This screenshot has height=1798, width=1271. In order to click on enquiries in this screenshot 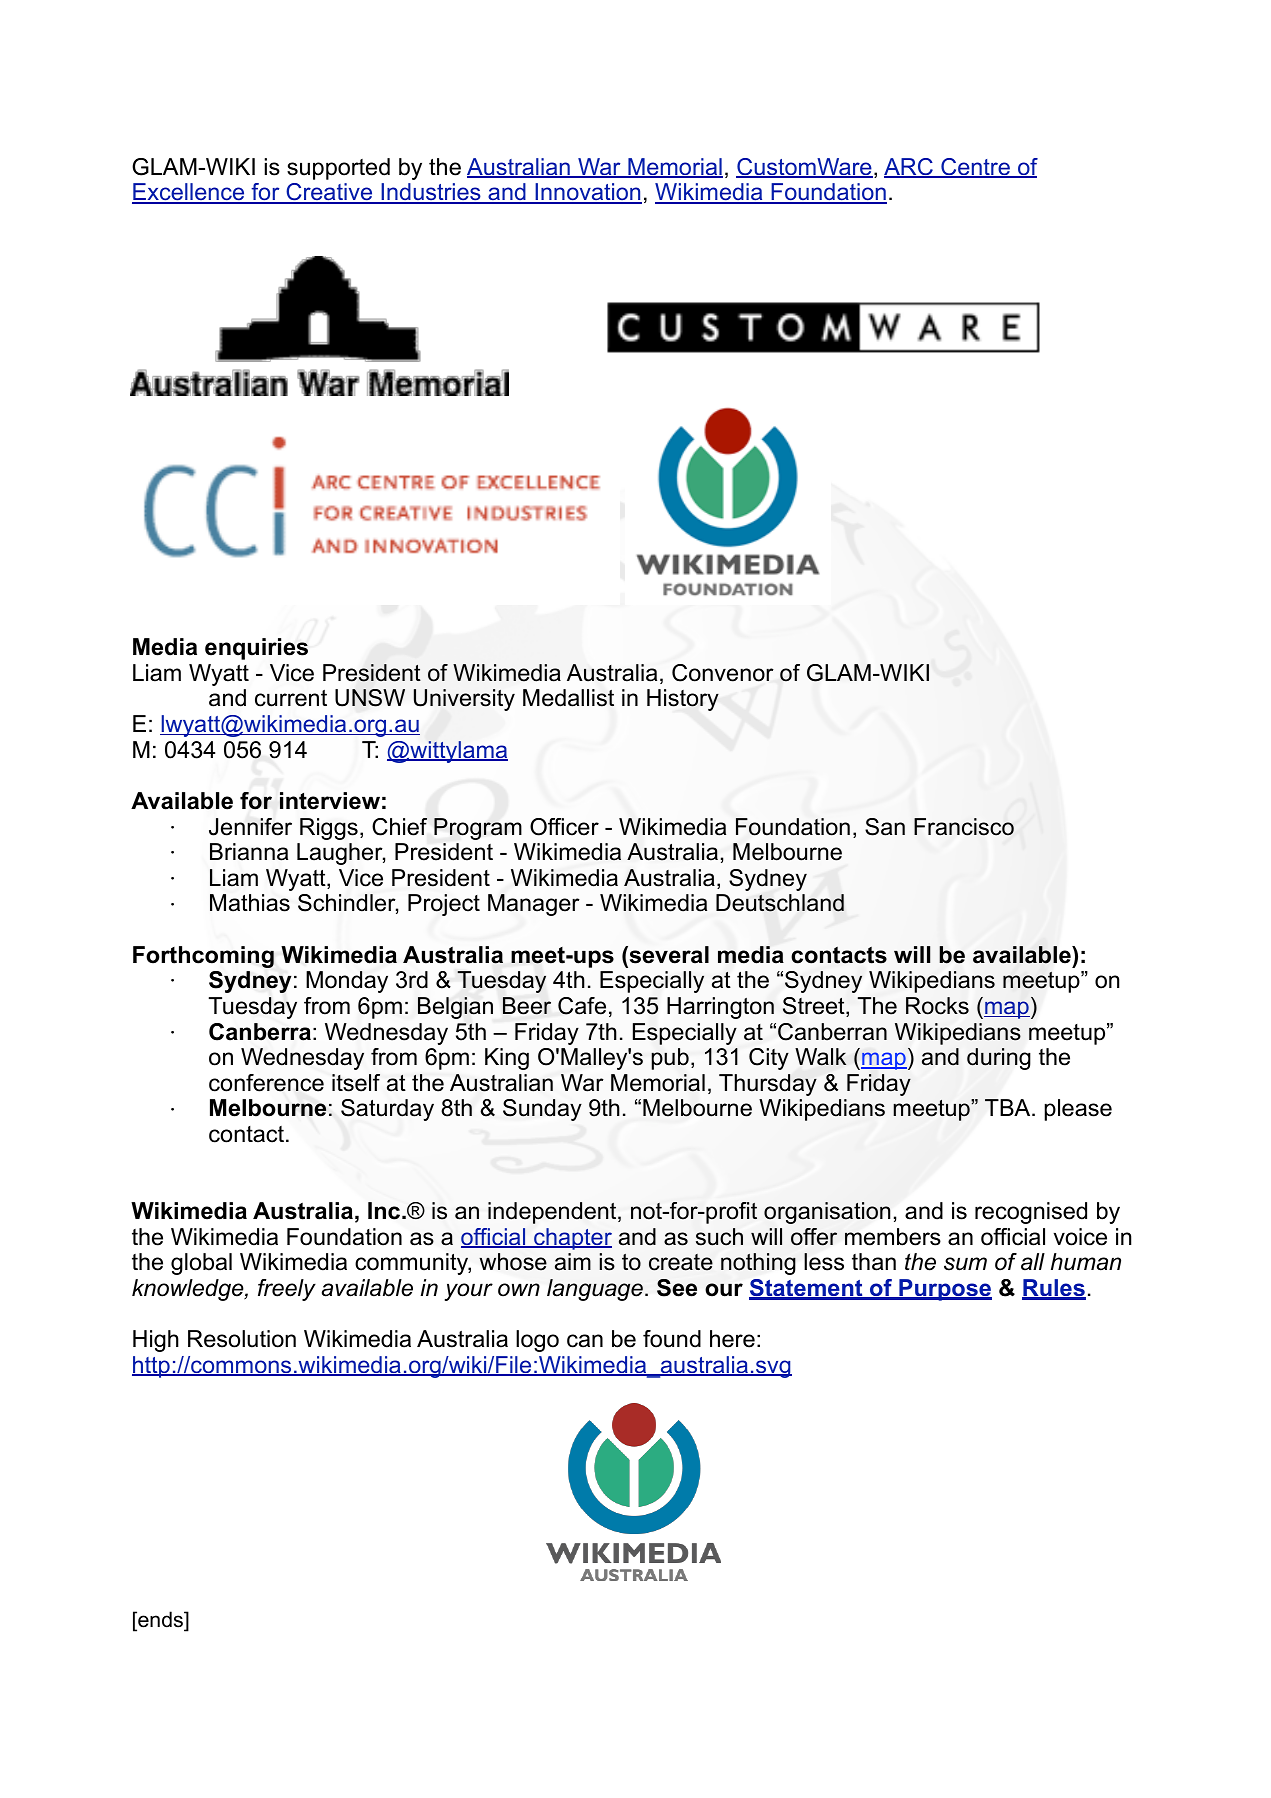, I will do `click(256, 649)`.
